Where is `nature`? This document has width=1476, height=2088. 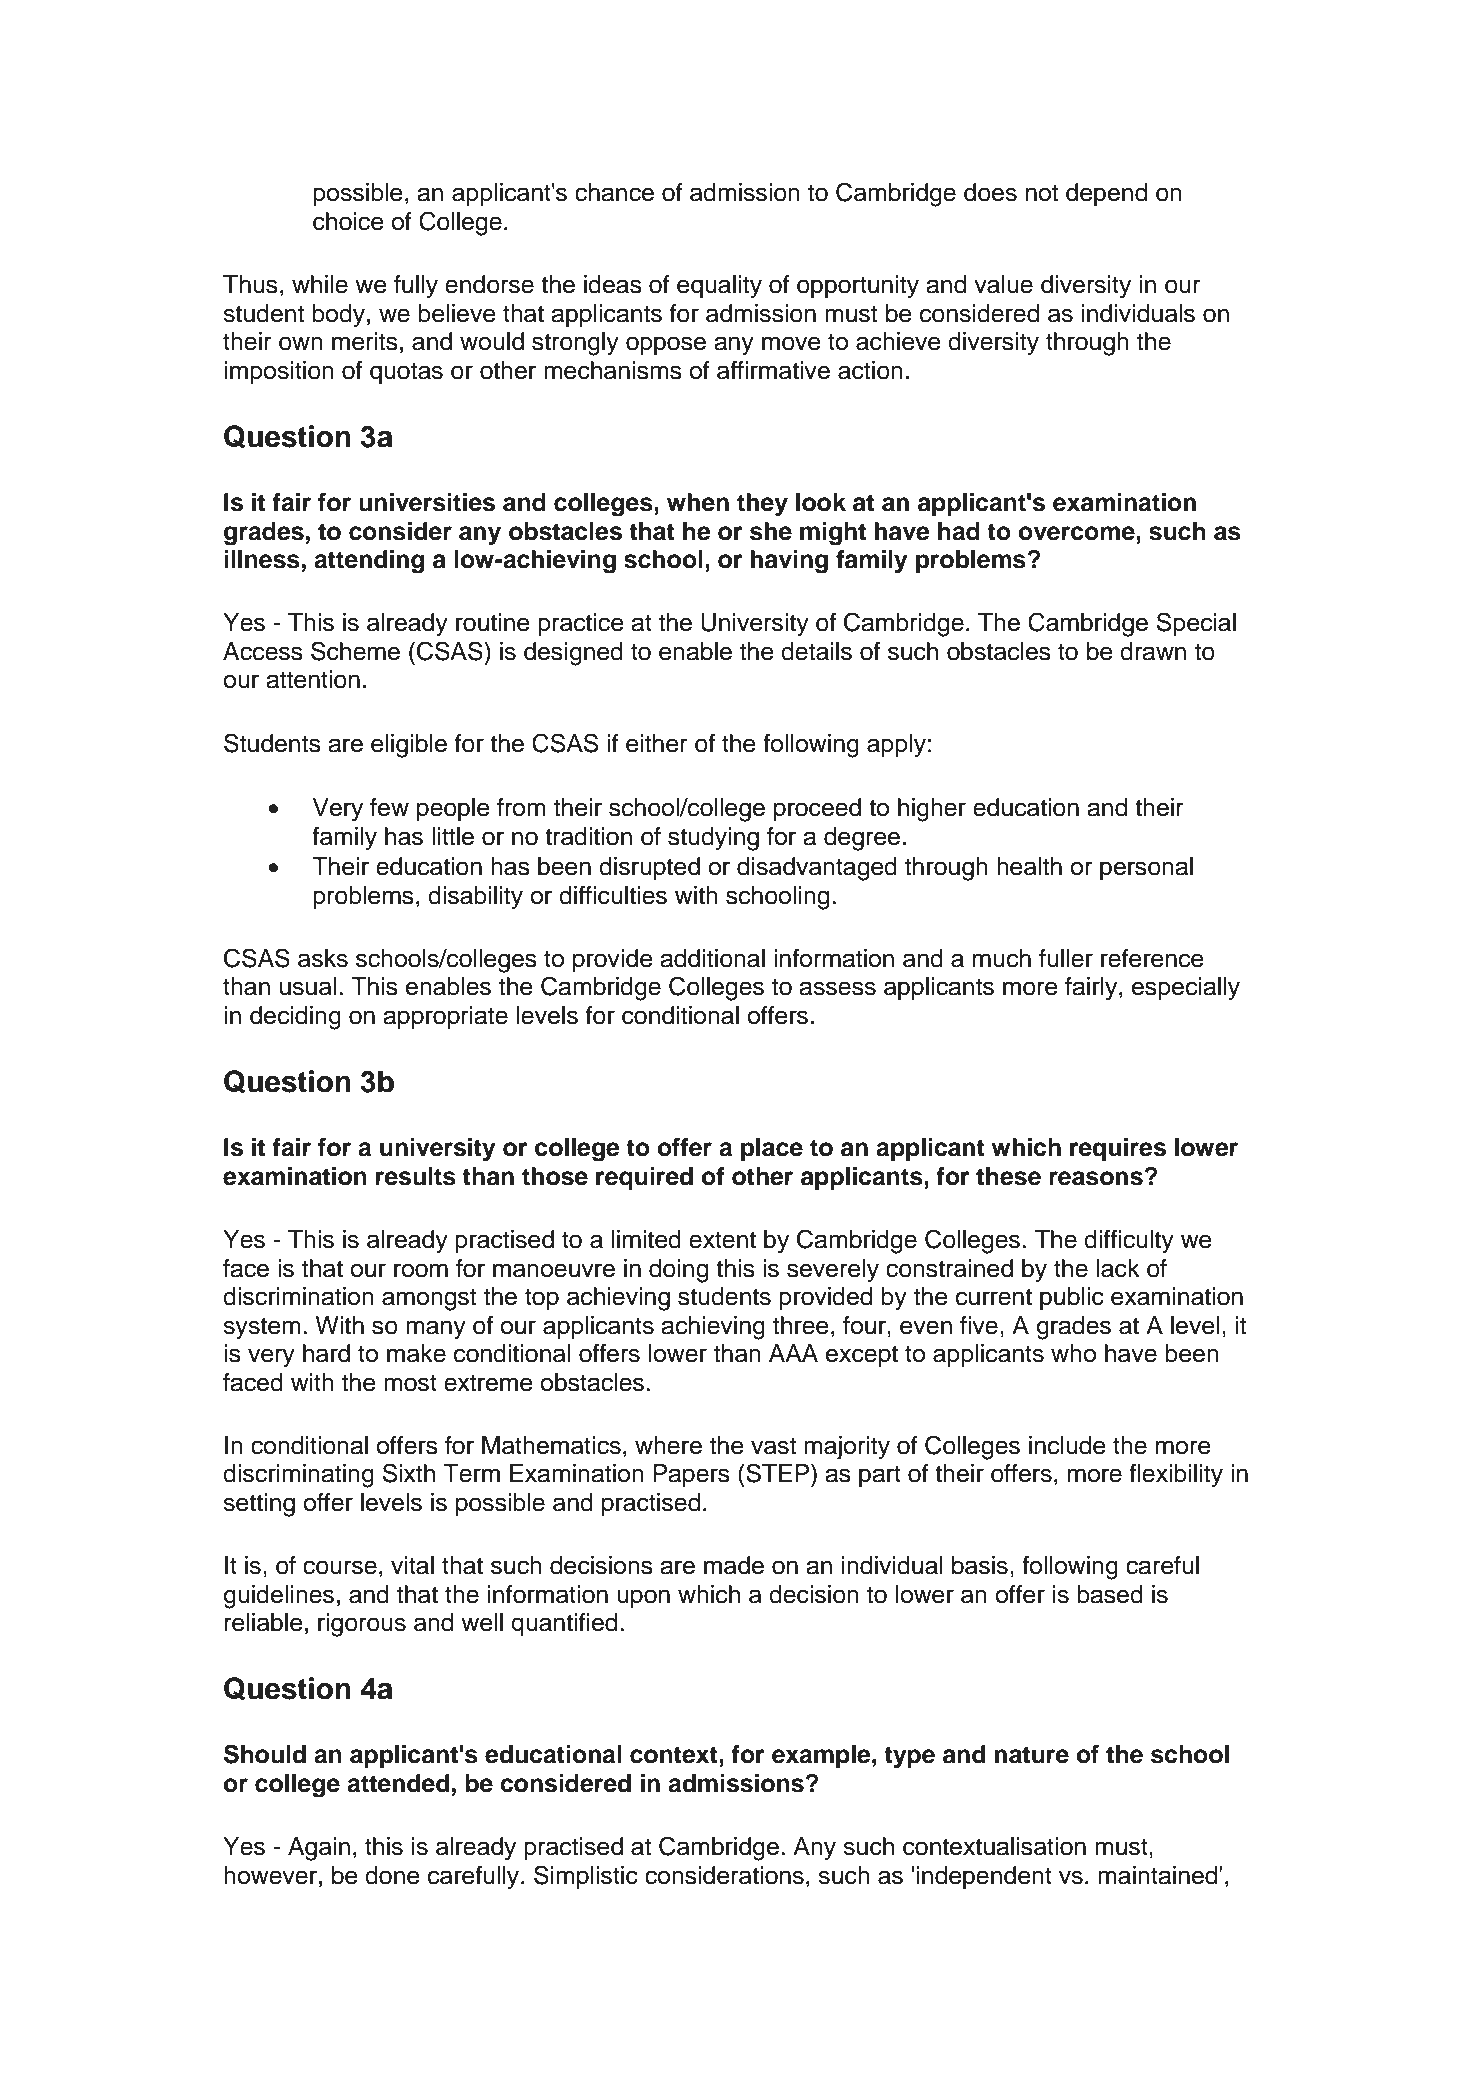 nature is located at coordinates (1032, 1755).
